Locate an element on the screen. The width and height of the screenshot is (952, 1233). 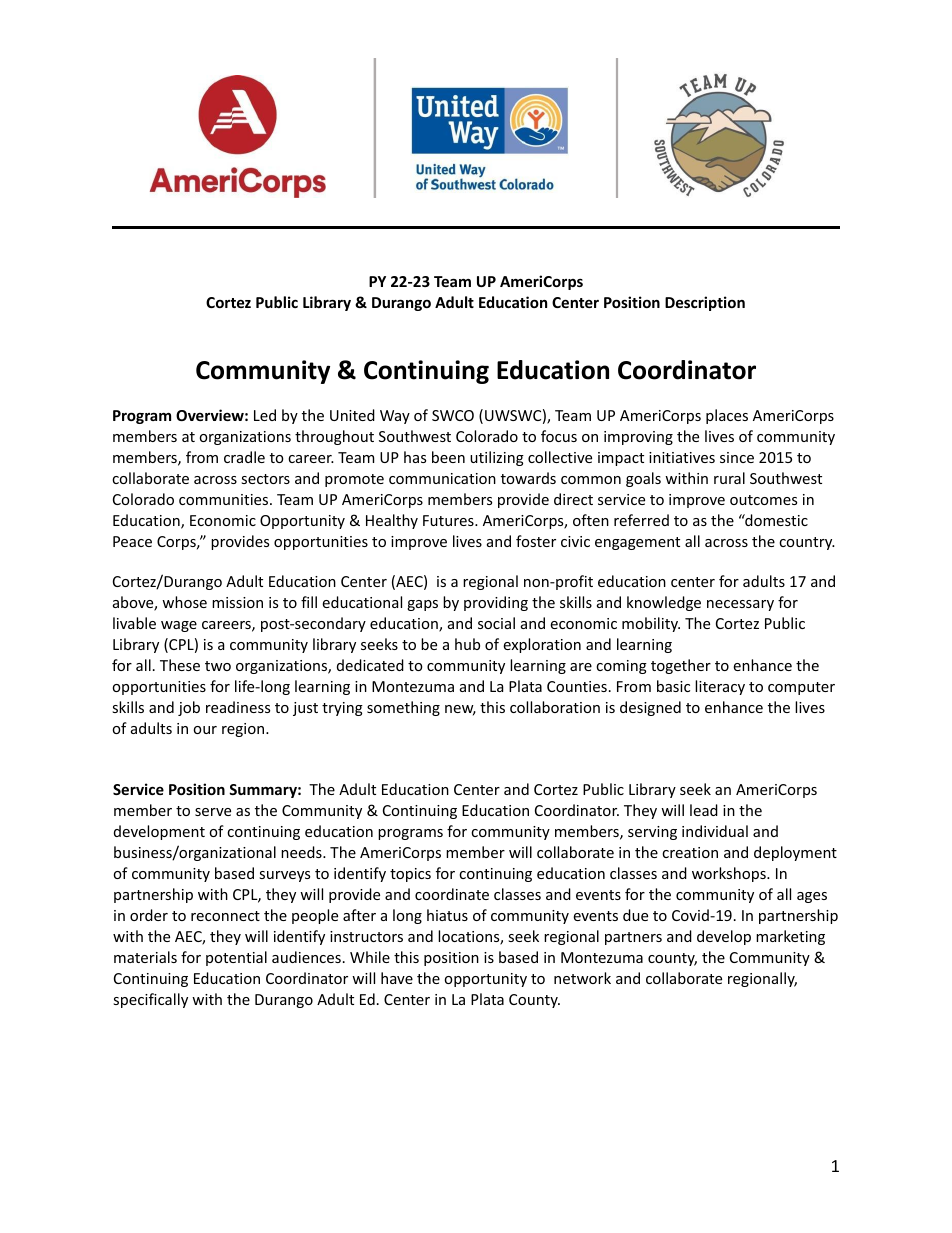
serve is located at coordinates (213, 812).
